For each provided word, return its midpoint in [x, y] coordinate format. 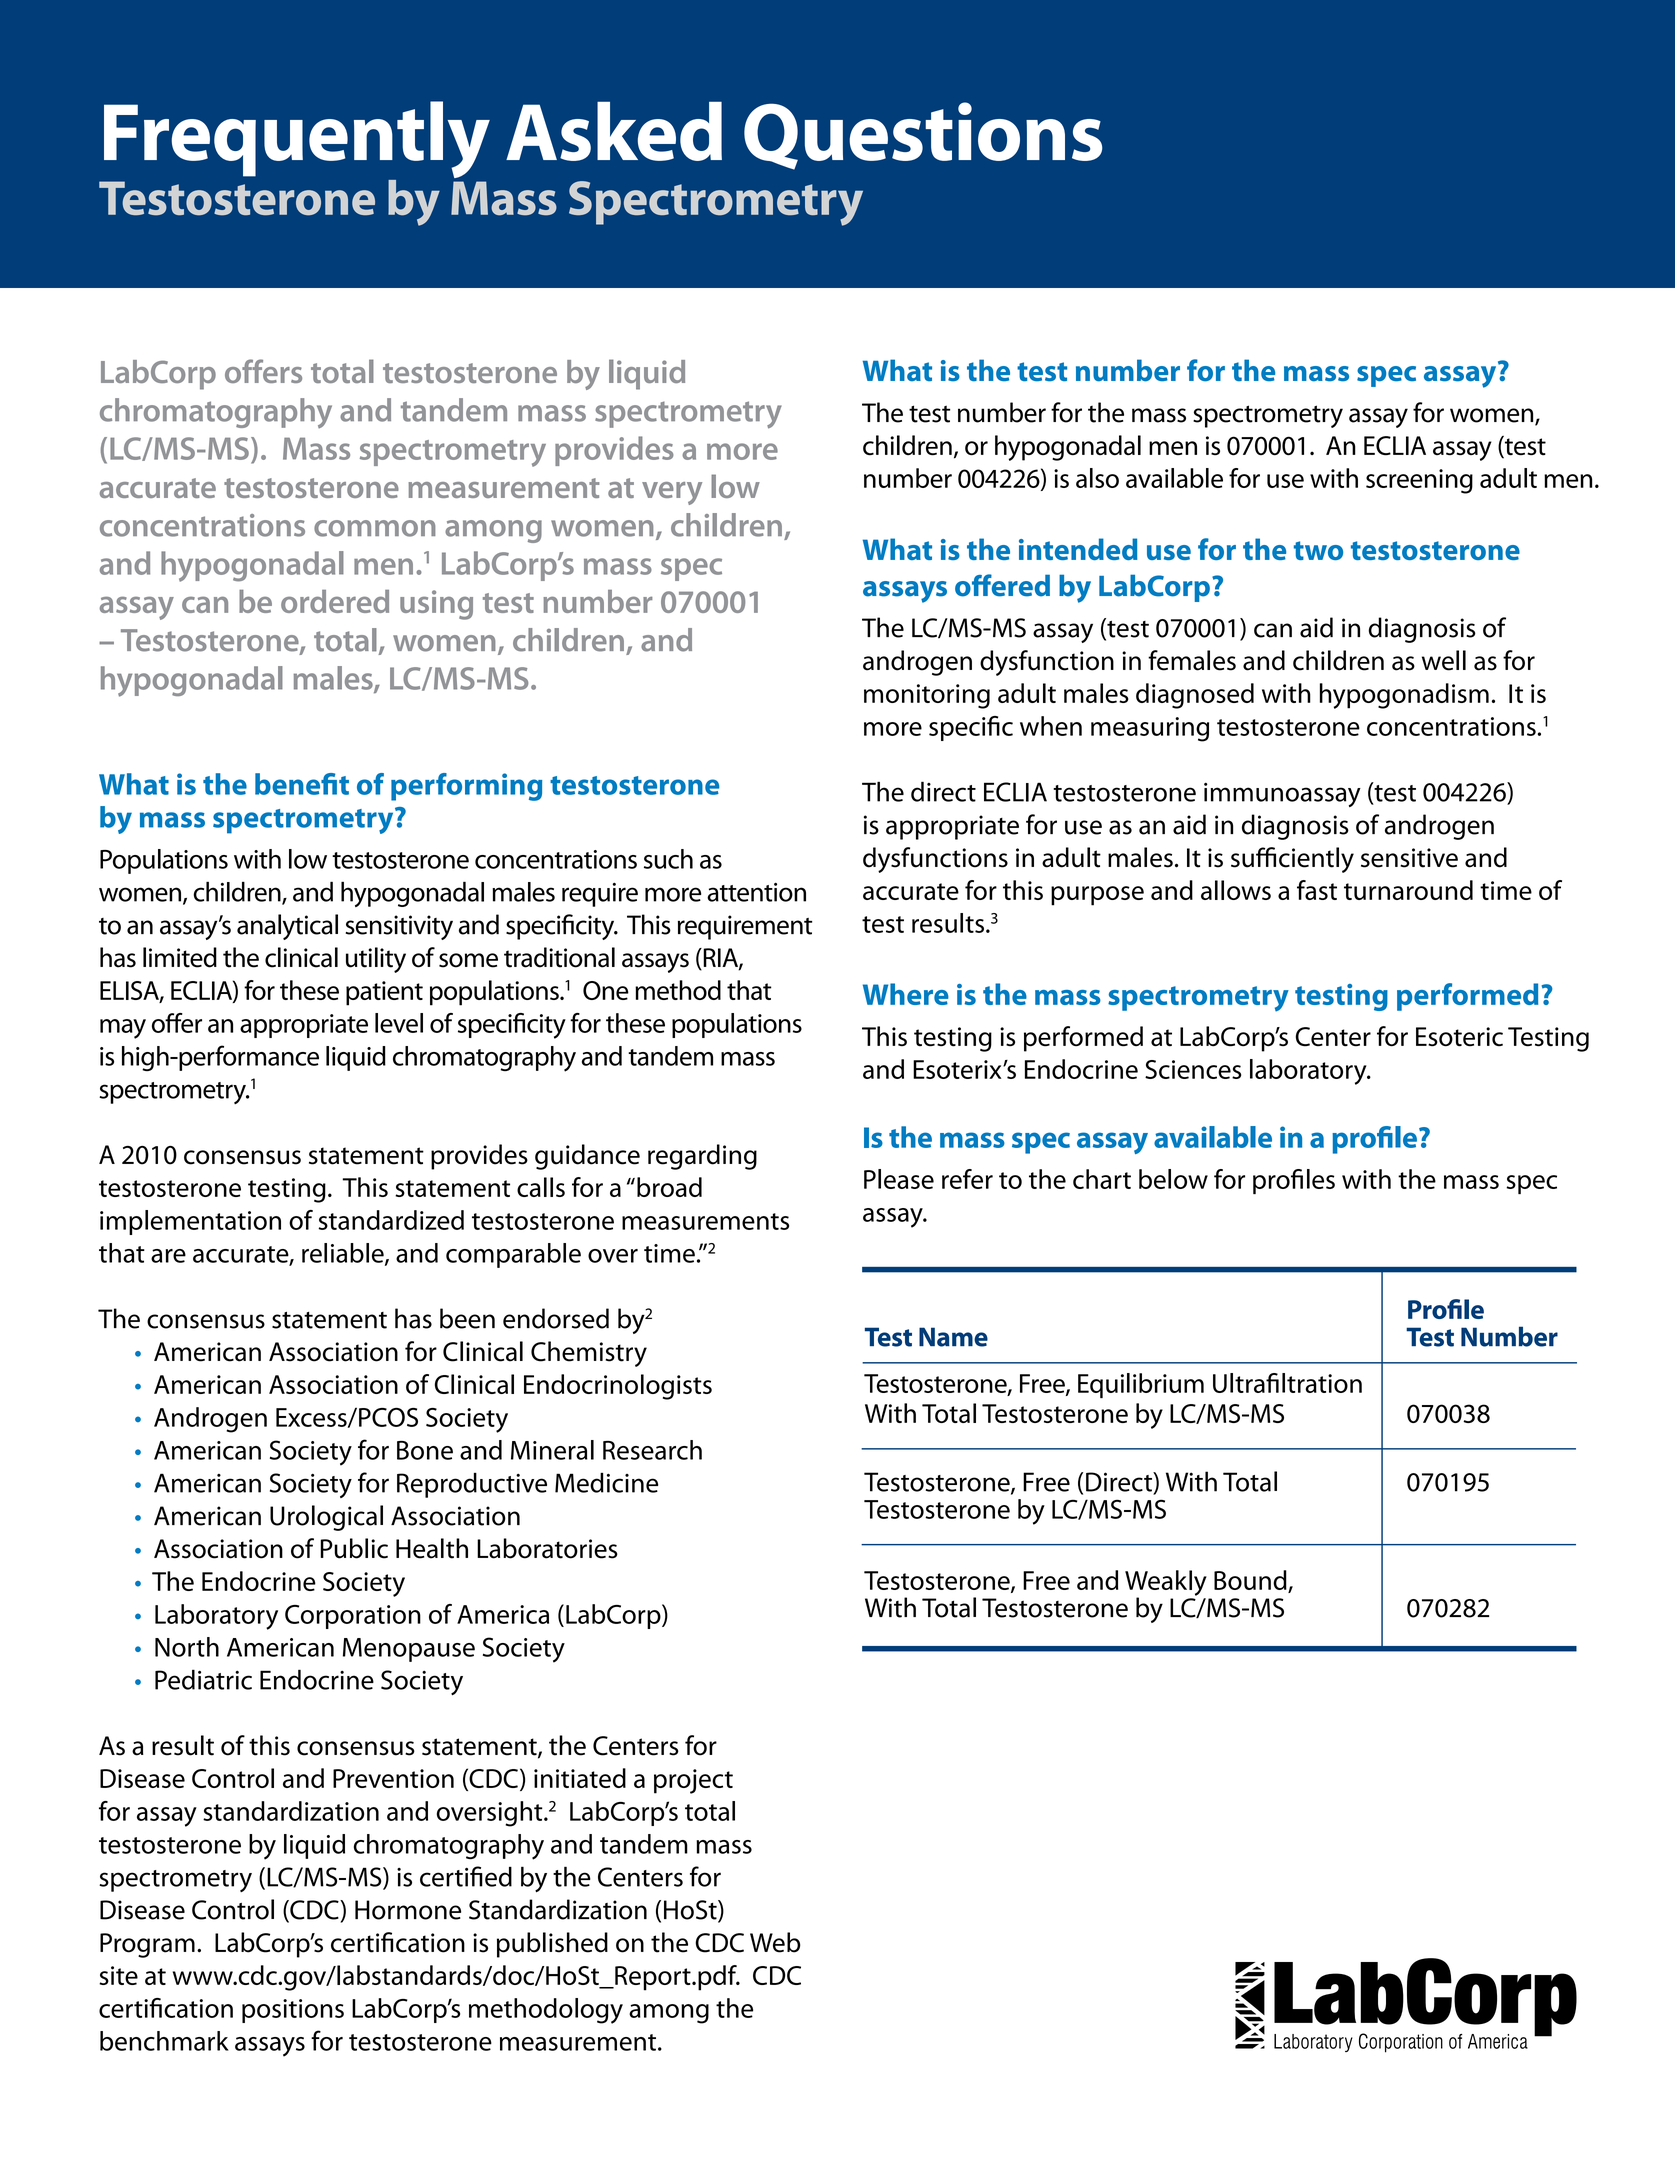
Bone [425, 1450]
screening [1419, 481]
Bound [1250, 1580]
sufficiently [1292, 860]
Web [775, 1942]
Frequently [297, 141]
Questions [923, 136]
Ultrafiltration [1287, 1383]
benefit [302, 784]
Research [652, 1450]
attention [756, 892]
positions [293, 2011]
